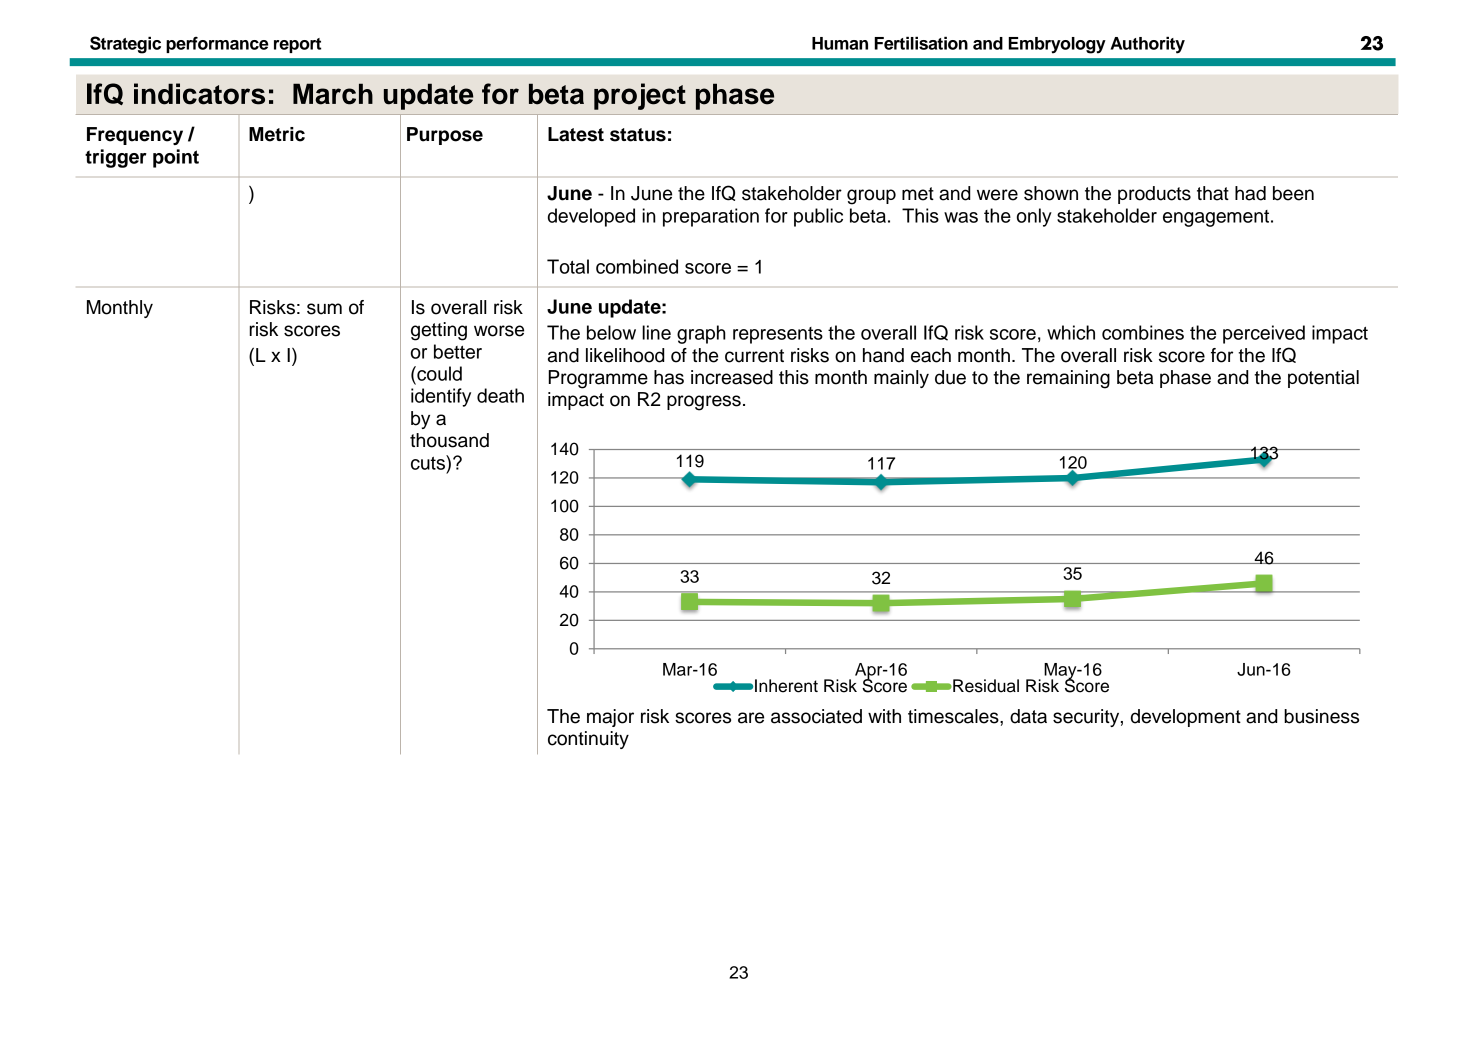 Image resolution: width=1478 pixels, height=1045 pixels. What do you see at coordinates (640, 96) in the screenshot?
I see `project` at bounding box center [640, 96].
